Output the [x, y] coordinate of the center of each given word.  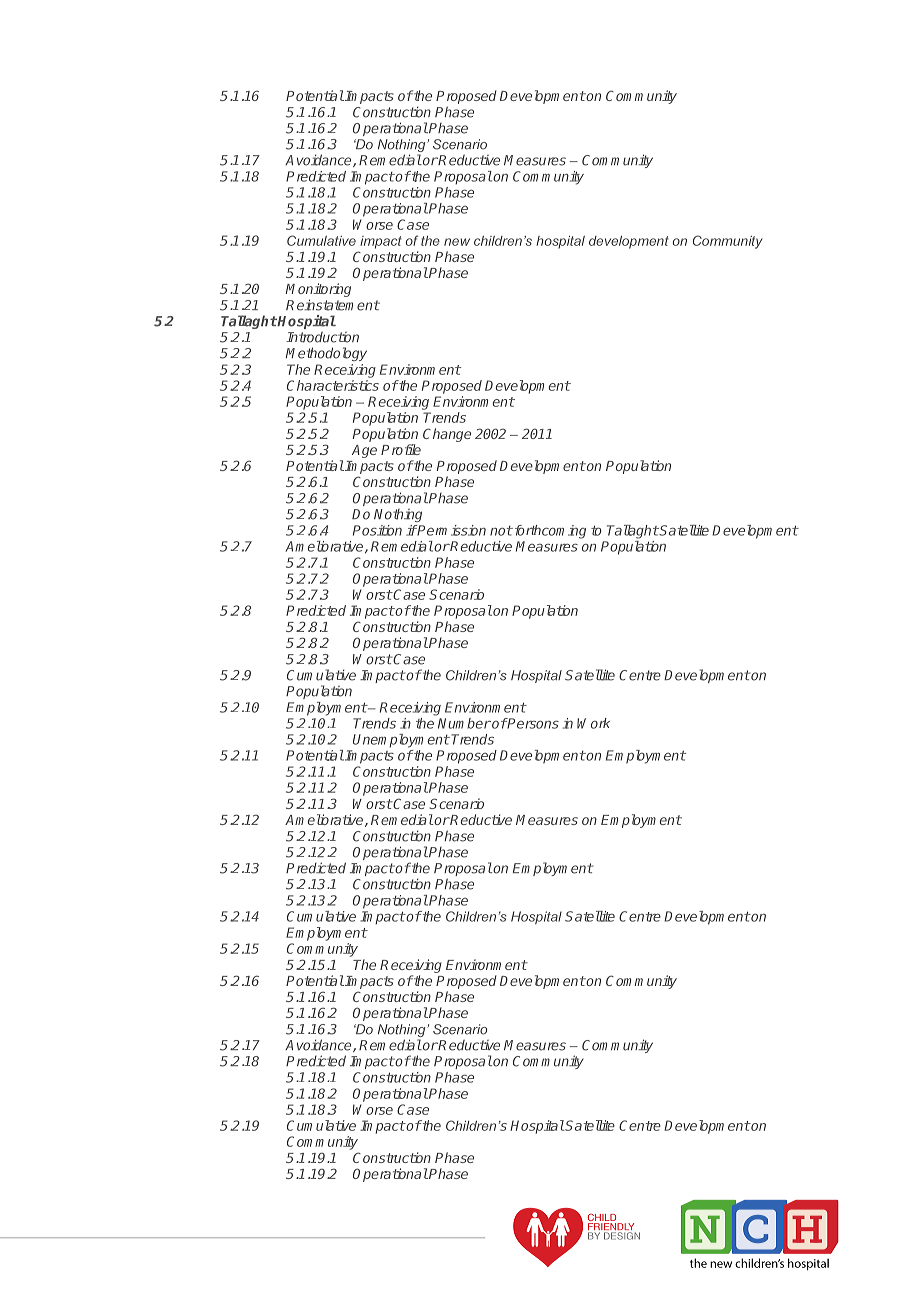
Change [447, 435]
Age [364, 451]
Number [464, 723]
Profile [401, 449]
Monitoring [318, 291]
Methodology [326, 354]
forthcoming [549, 532]
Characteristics [333, 385]
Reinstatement [333, 305]
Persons [532, 723]
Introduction [322, 337]
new [457, 242]
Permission [451, 530]
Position [377, 530]
